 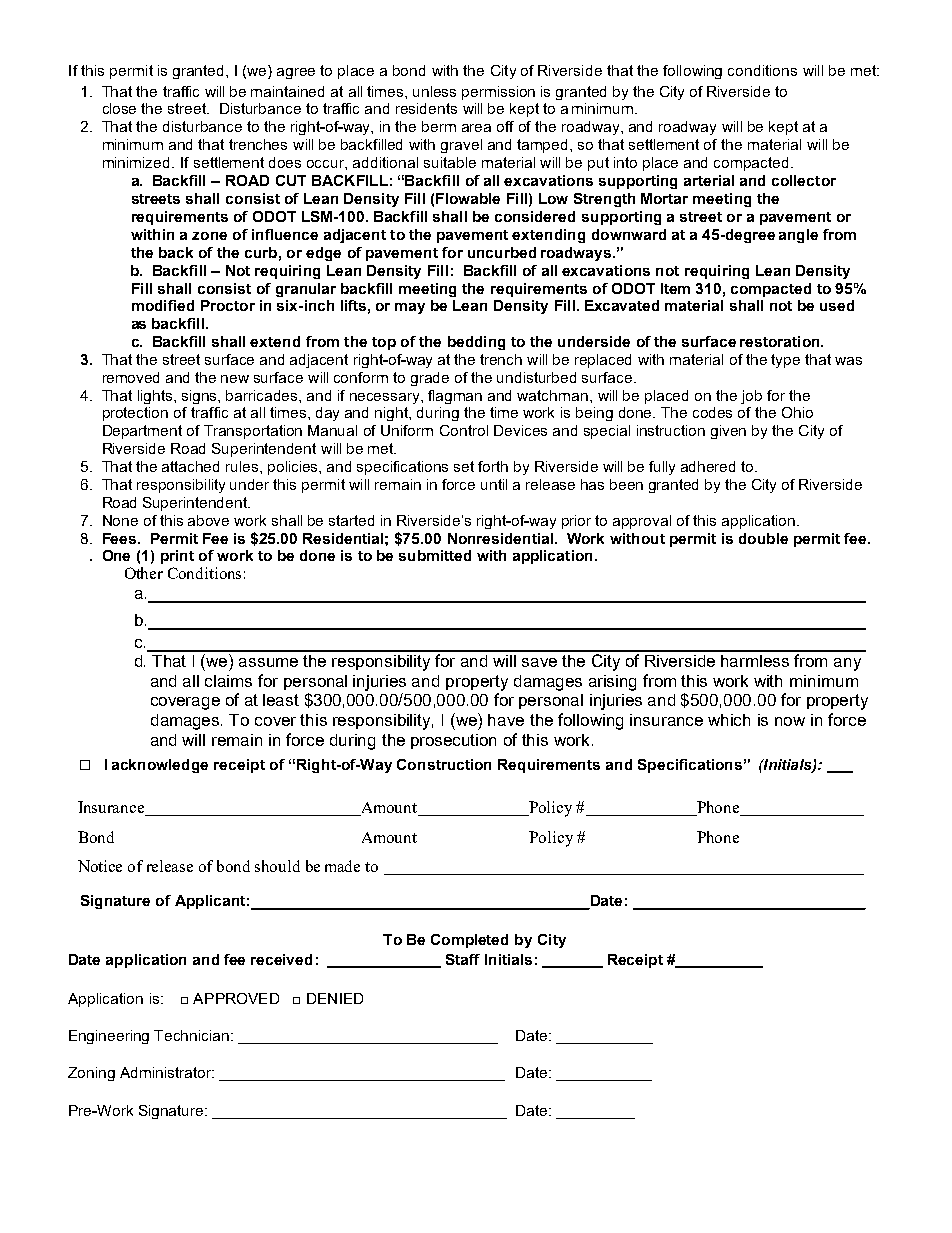 I want to click on which, so click(x=729, y=720).
